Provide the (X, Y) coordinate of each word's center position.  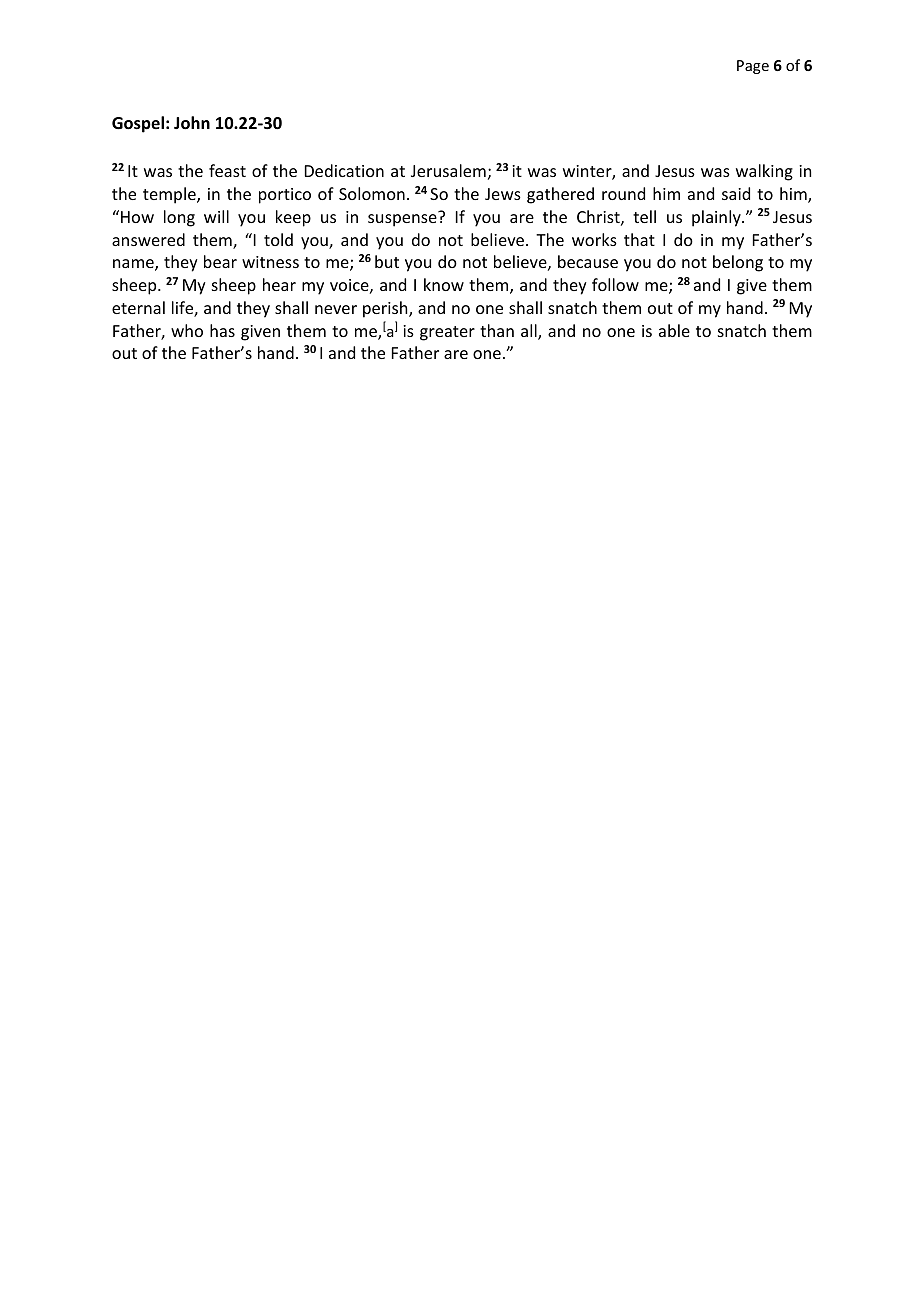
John (192, 123)
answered (148, 239)
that (639, 239)
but (387, 261)
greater (447, 333)
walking (764, 172)
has (222, 330)
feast (227, 170)
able (674, 330)
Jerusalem (448, 170)
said (736, 193)
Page (753, 67)
